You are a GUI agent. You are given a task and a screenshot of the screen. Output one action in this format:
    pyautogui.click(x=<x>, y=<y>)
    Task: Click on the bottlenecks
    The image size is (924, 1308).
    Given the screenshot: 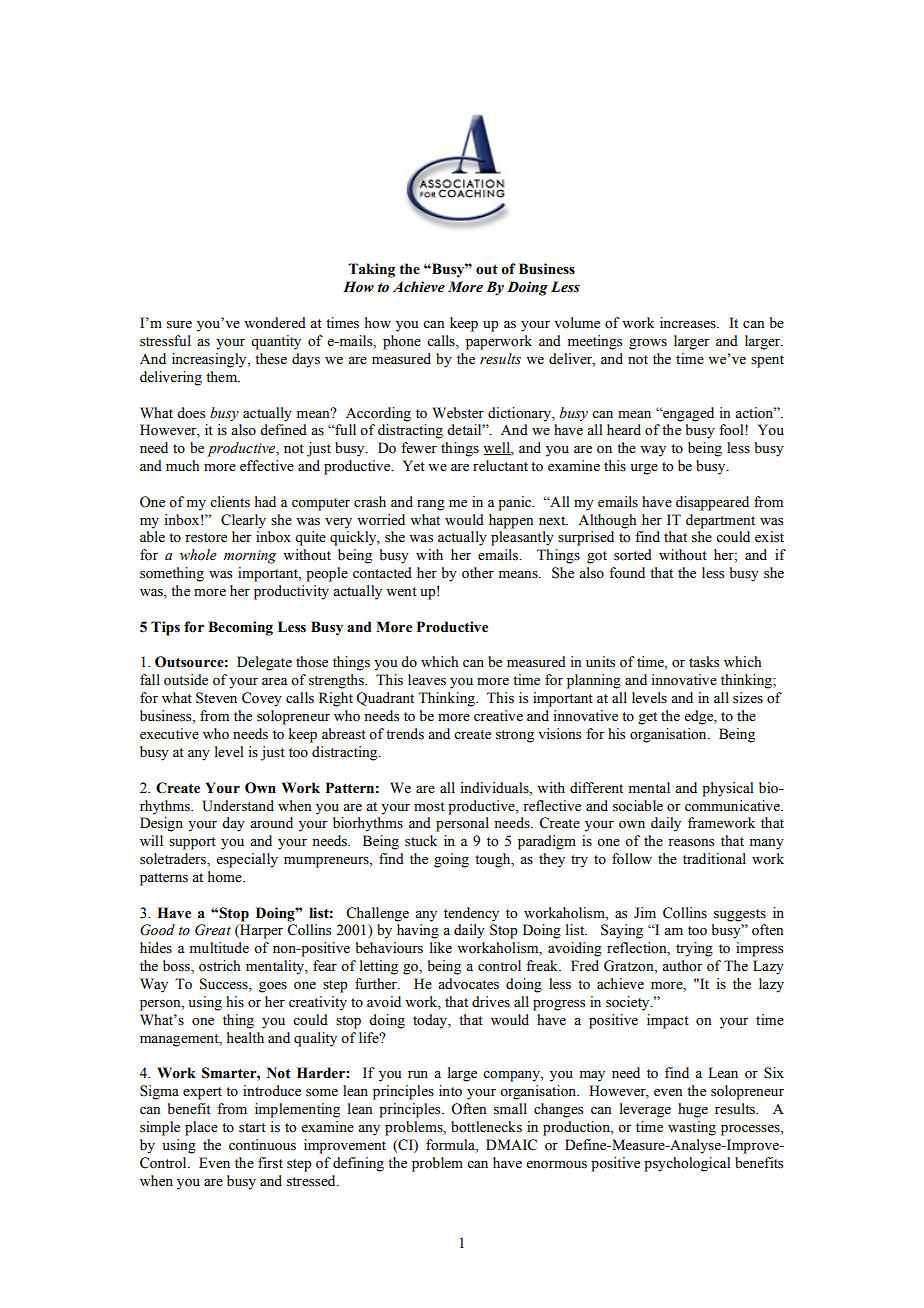 What is the action you would take?
    pyautogui.click(x=486, y=1127)
